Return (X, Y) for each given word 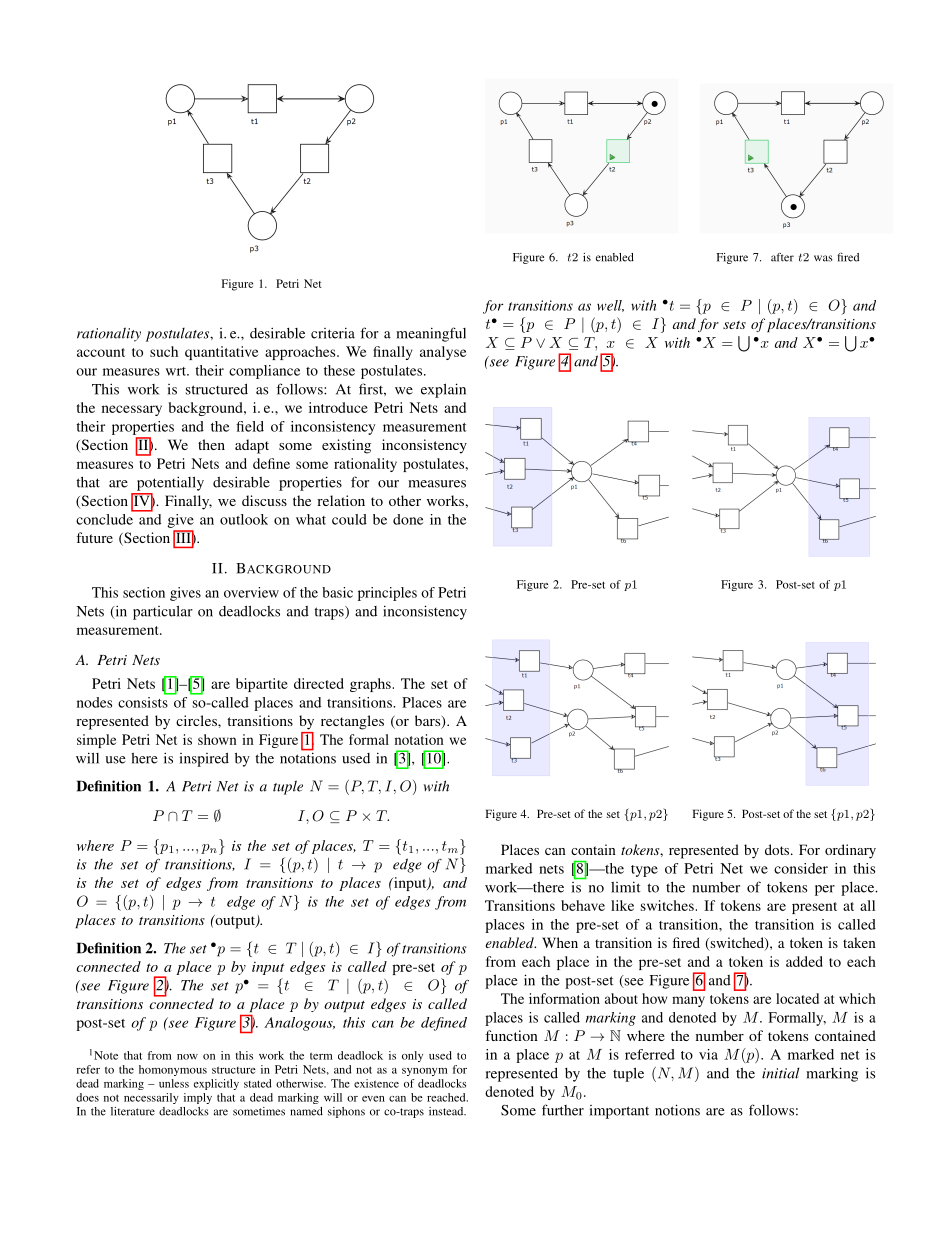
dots (778, 849)
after (782, 257)
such (164, 351)
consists (144, 701)
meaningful (431, 334)
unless (174, 1083)
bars (429, 722)
